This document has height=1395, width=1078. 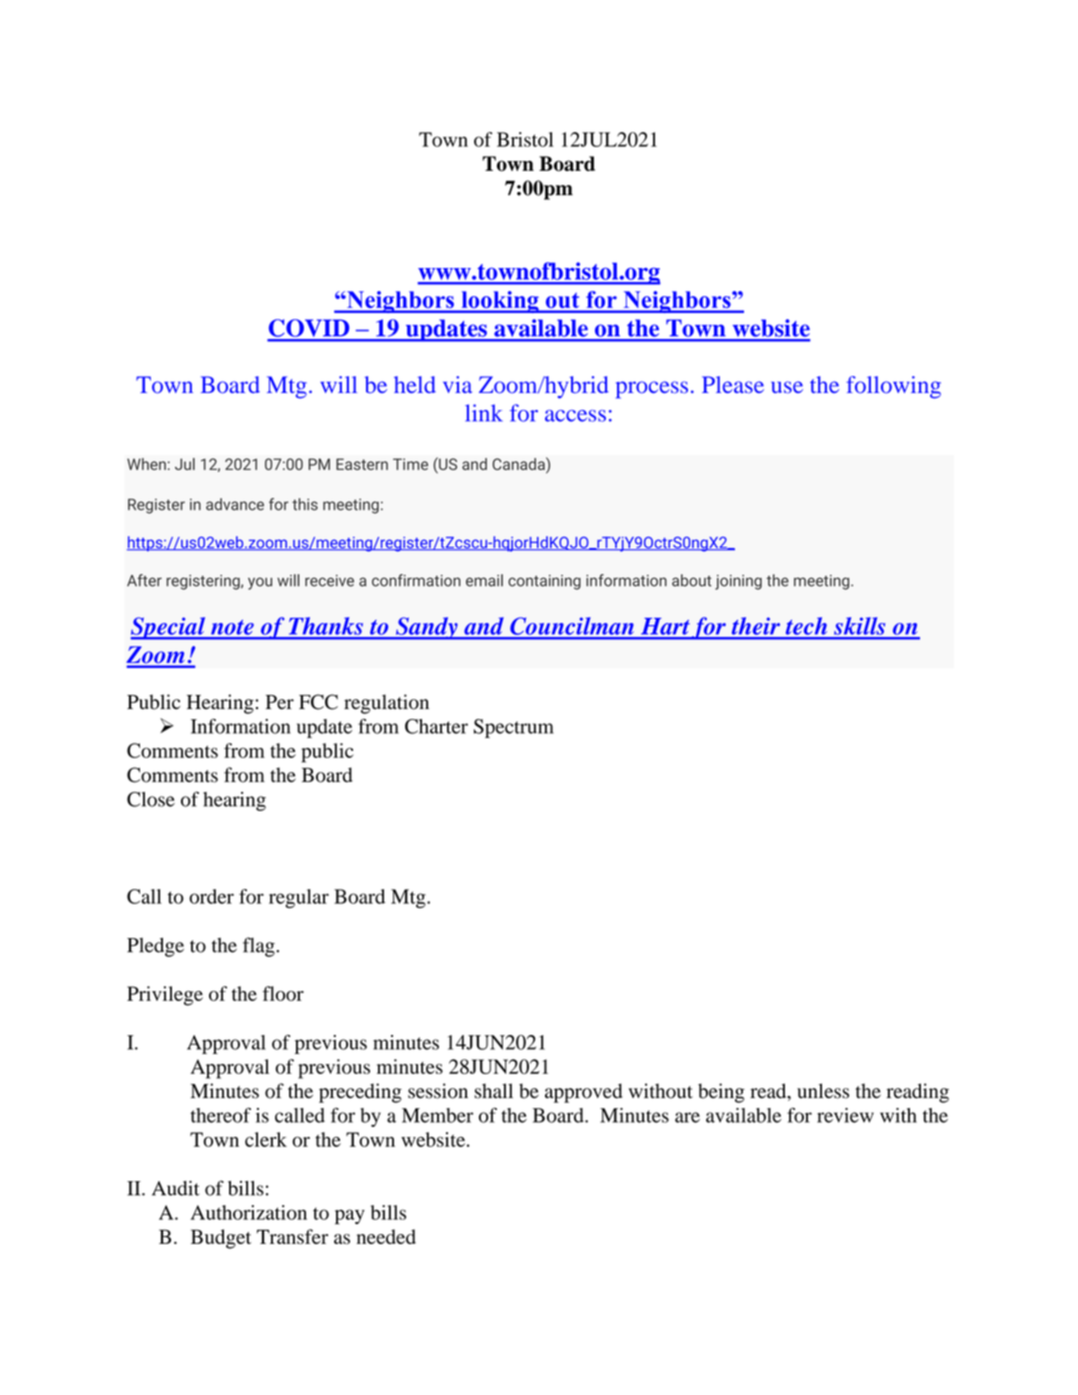 What do you see at coordinates (283, 993) in the document?
I see `floor` at bounding box center [283, 993].
